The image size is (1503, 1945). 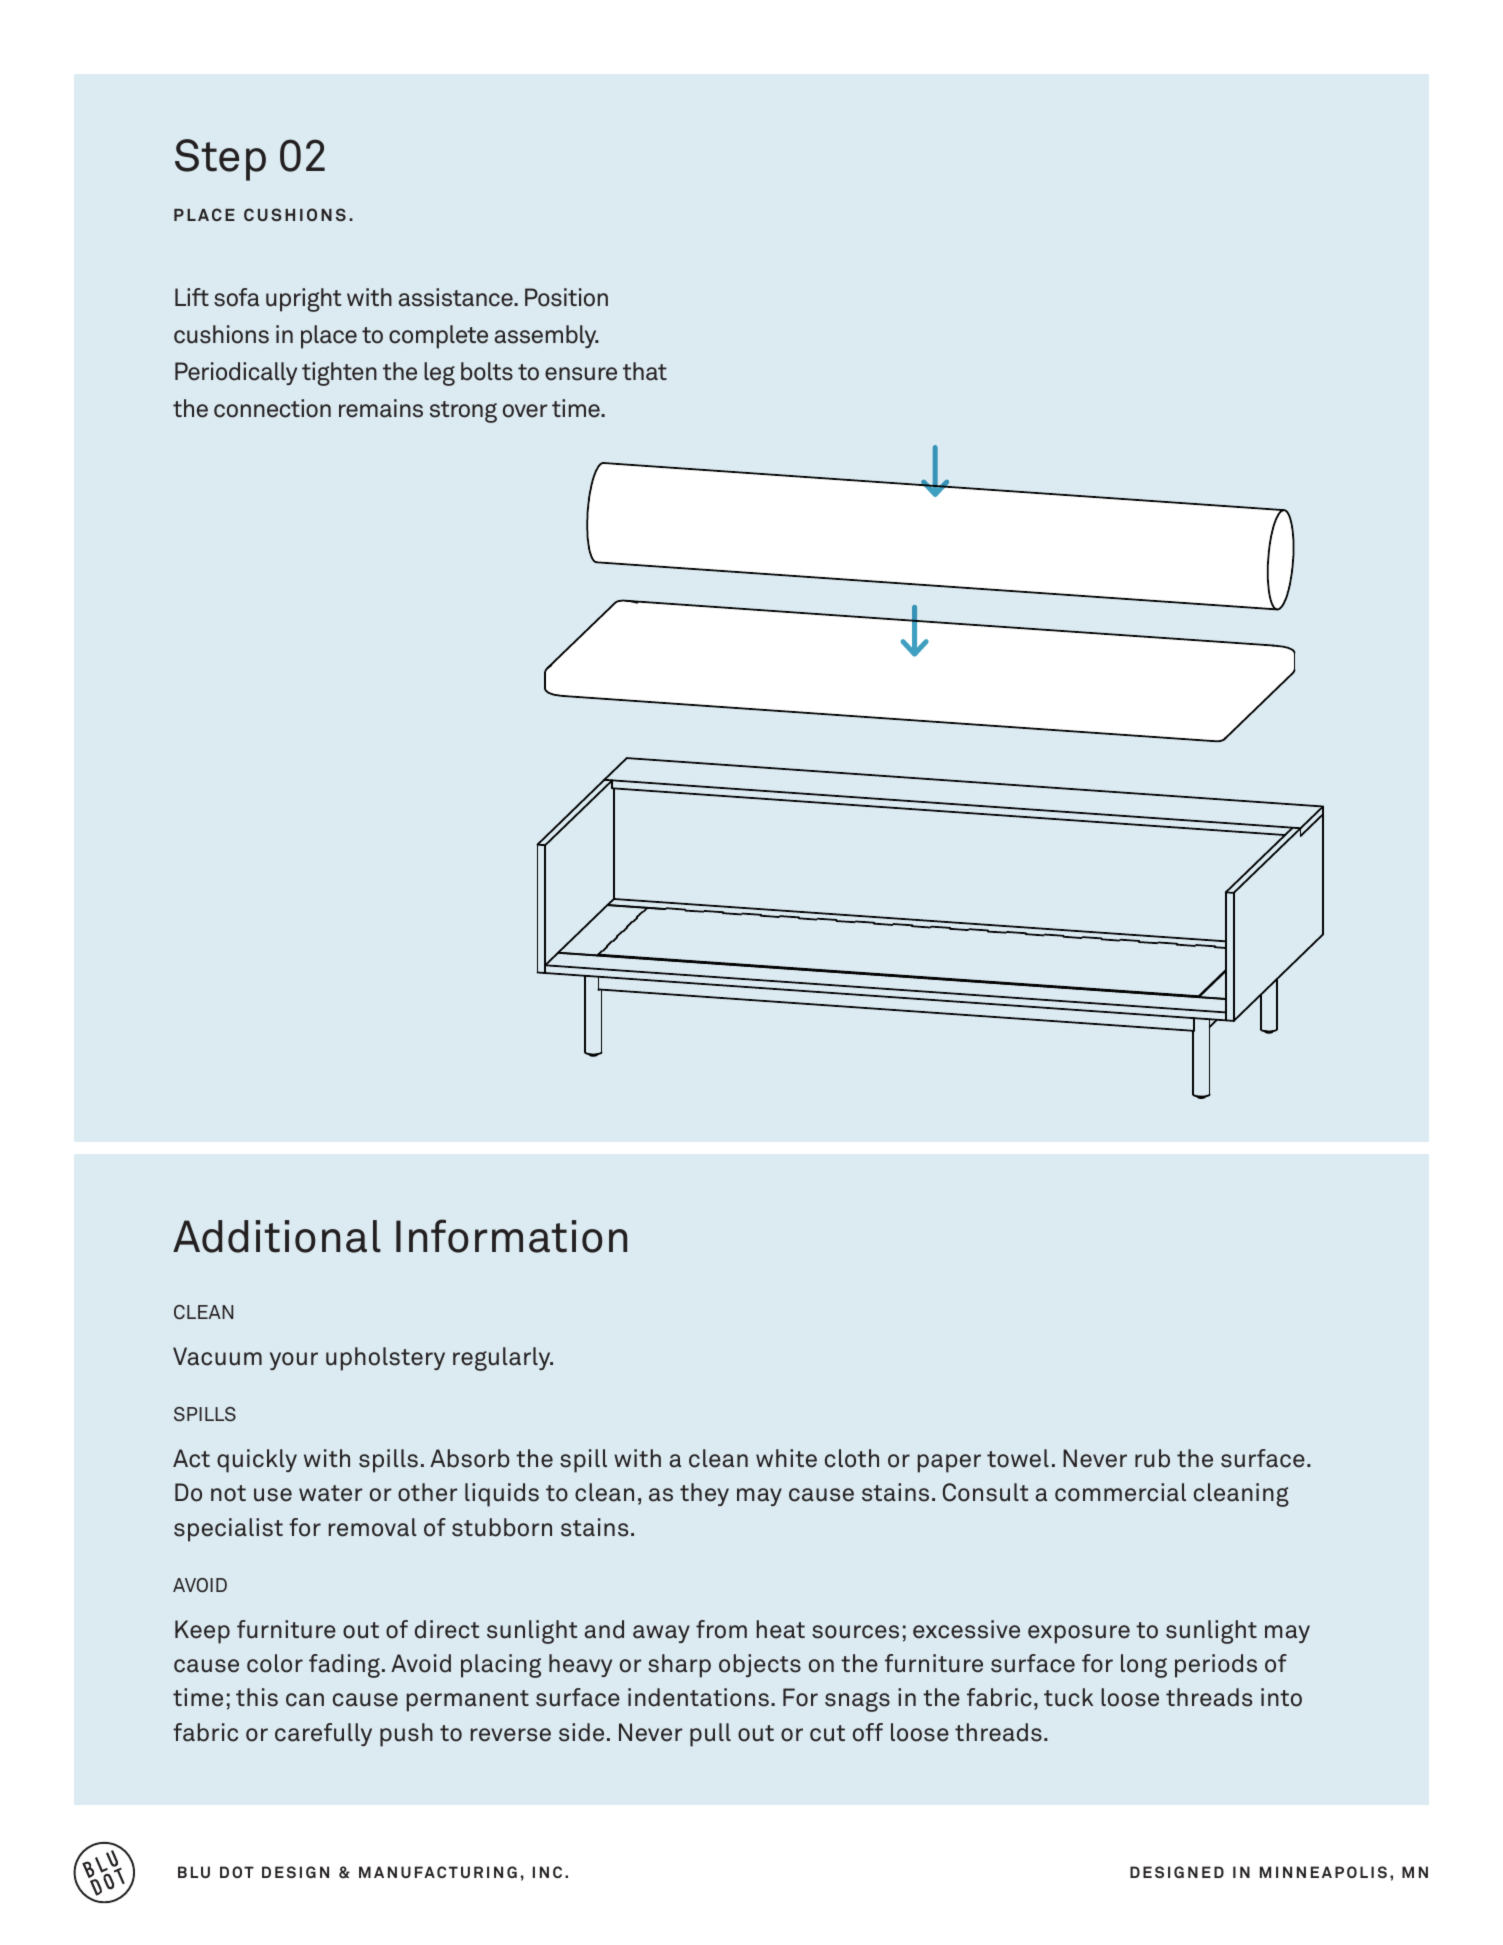 I want to click on upright, so click(x=303, y=300).
